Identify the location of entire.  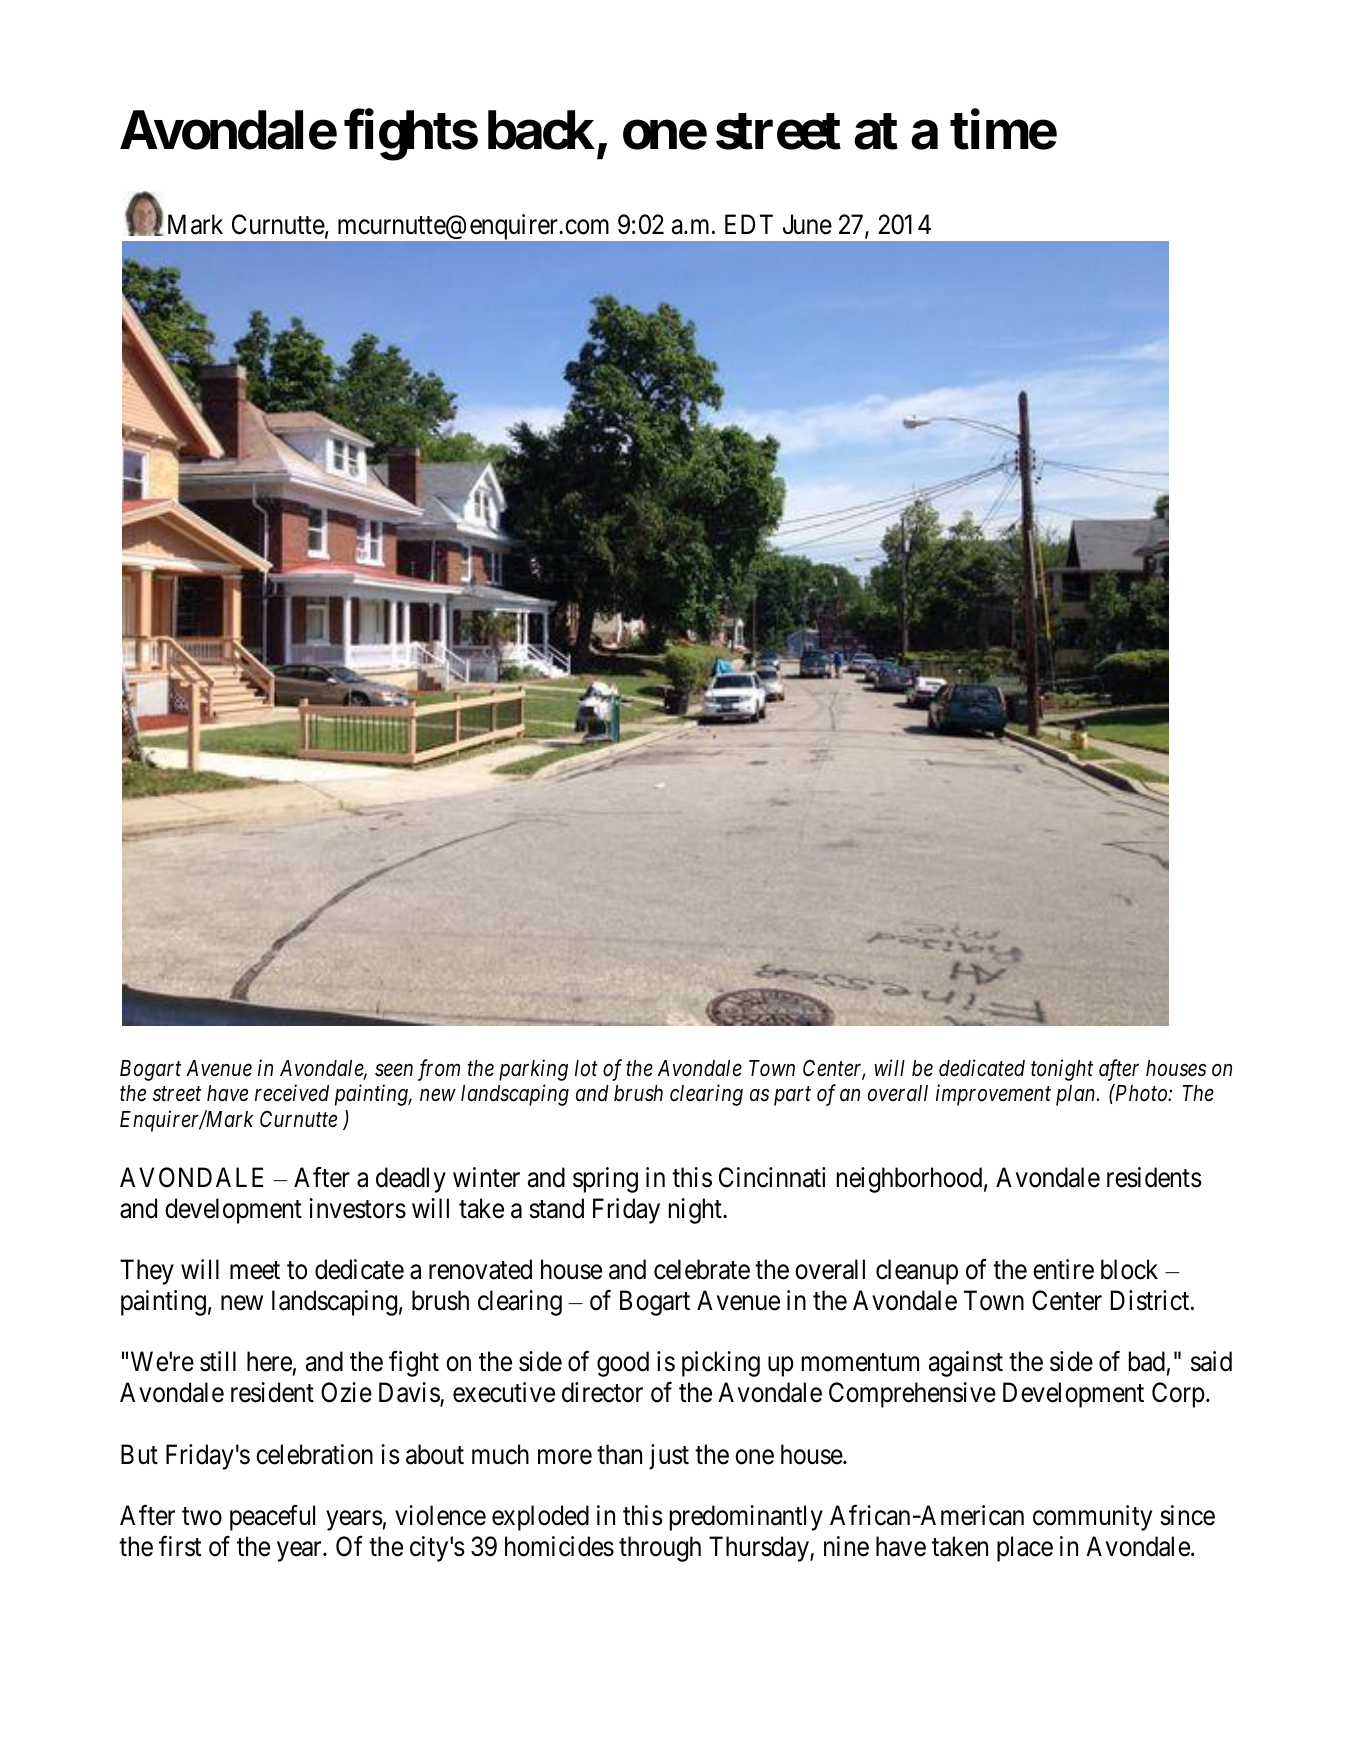
(1063, 1269).
